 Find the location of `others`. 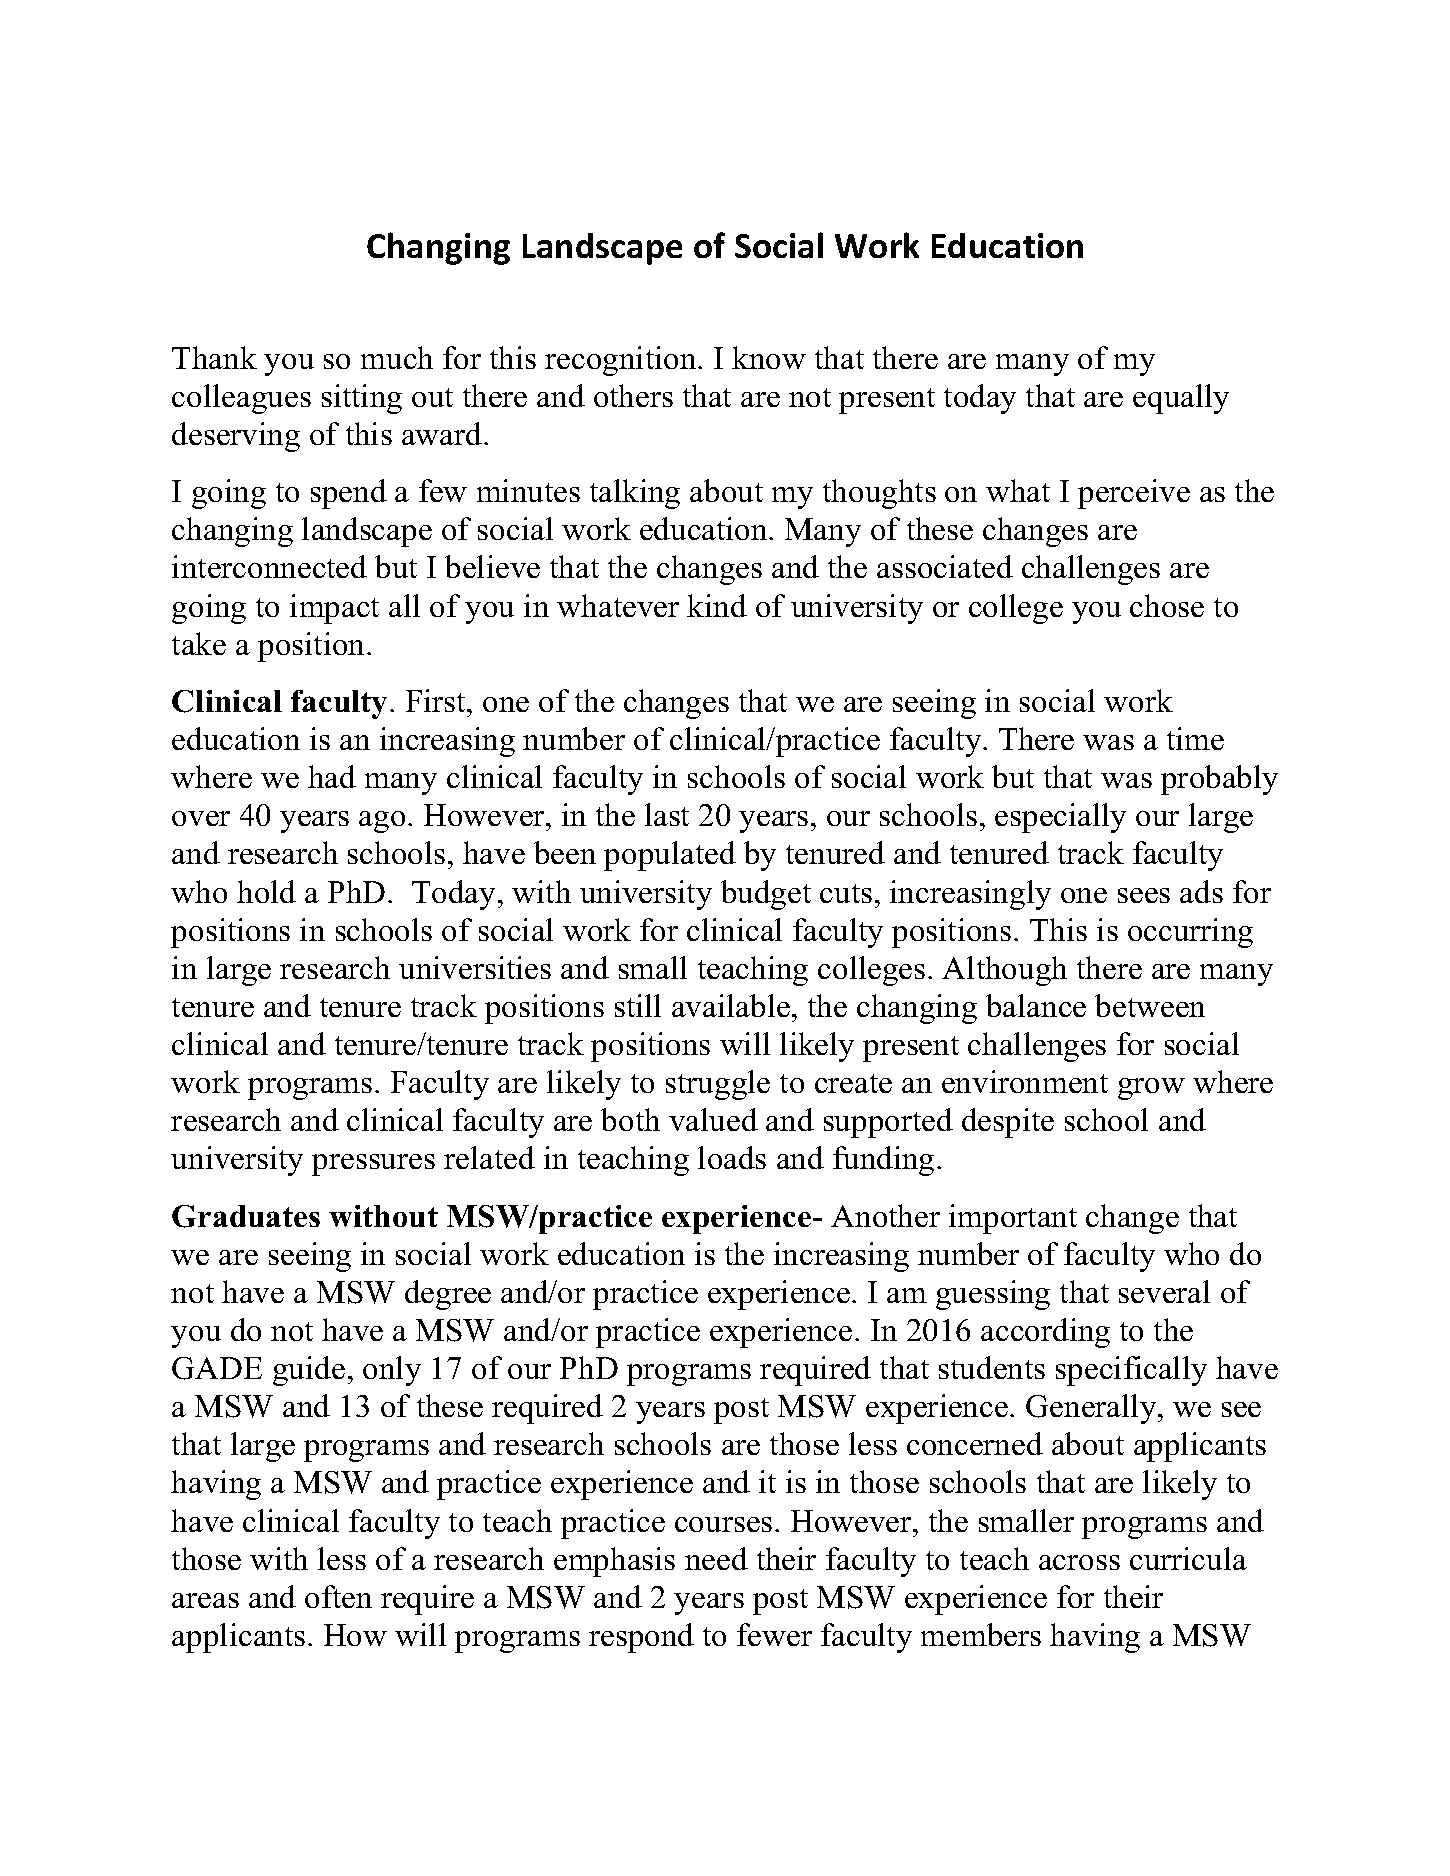

others is located at coordinates (633, 395).
